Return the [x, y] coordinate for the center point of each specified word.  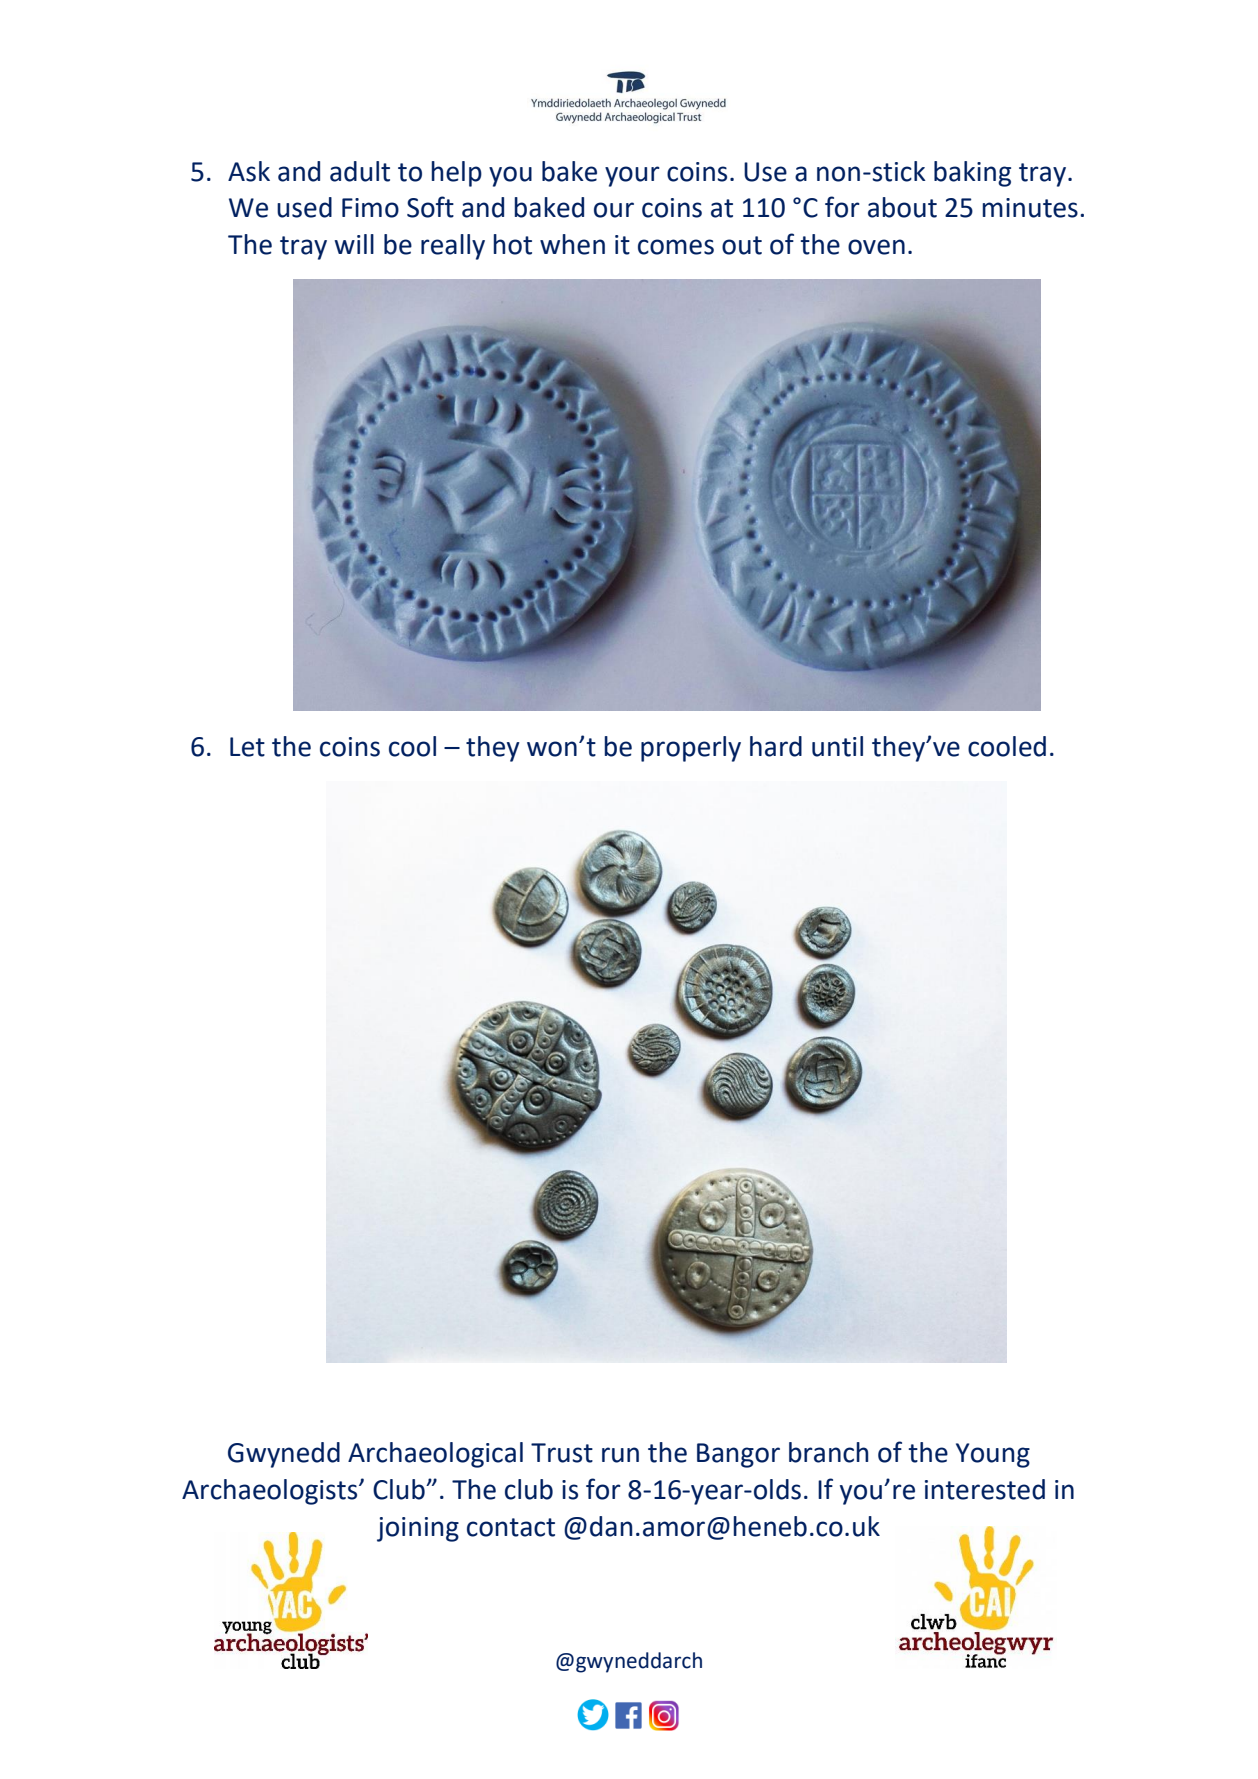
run [620, 1455]
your [632, 176]
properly [691, 749]
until [837, 746]
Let [247, 747]
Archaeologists [271, 1492]
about [902, 207]
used [304, 207]
